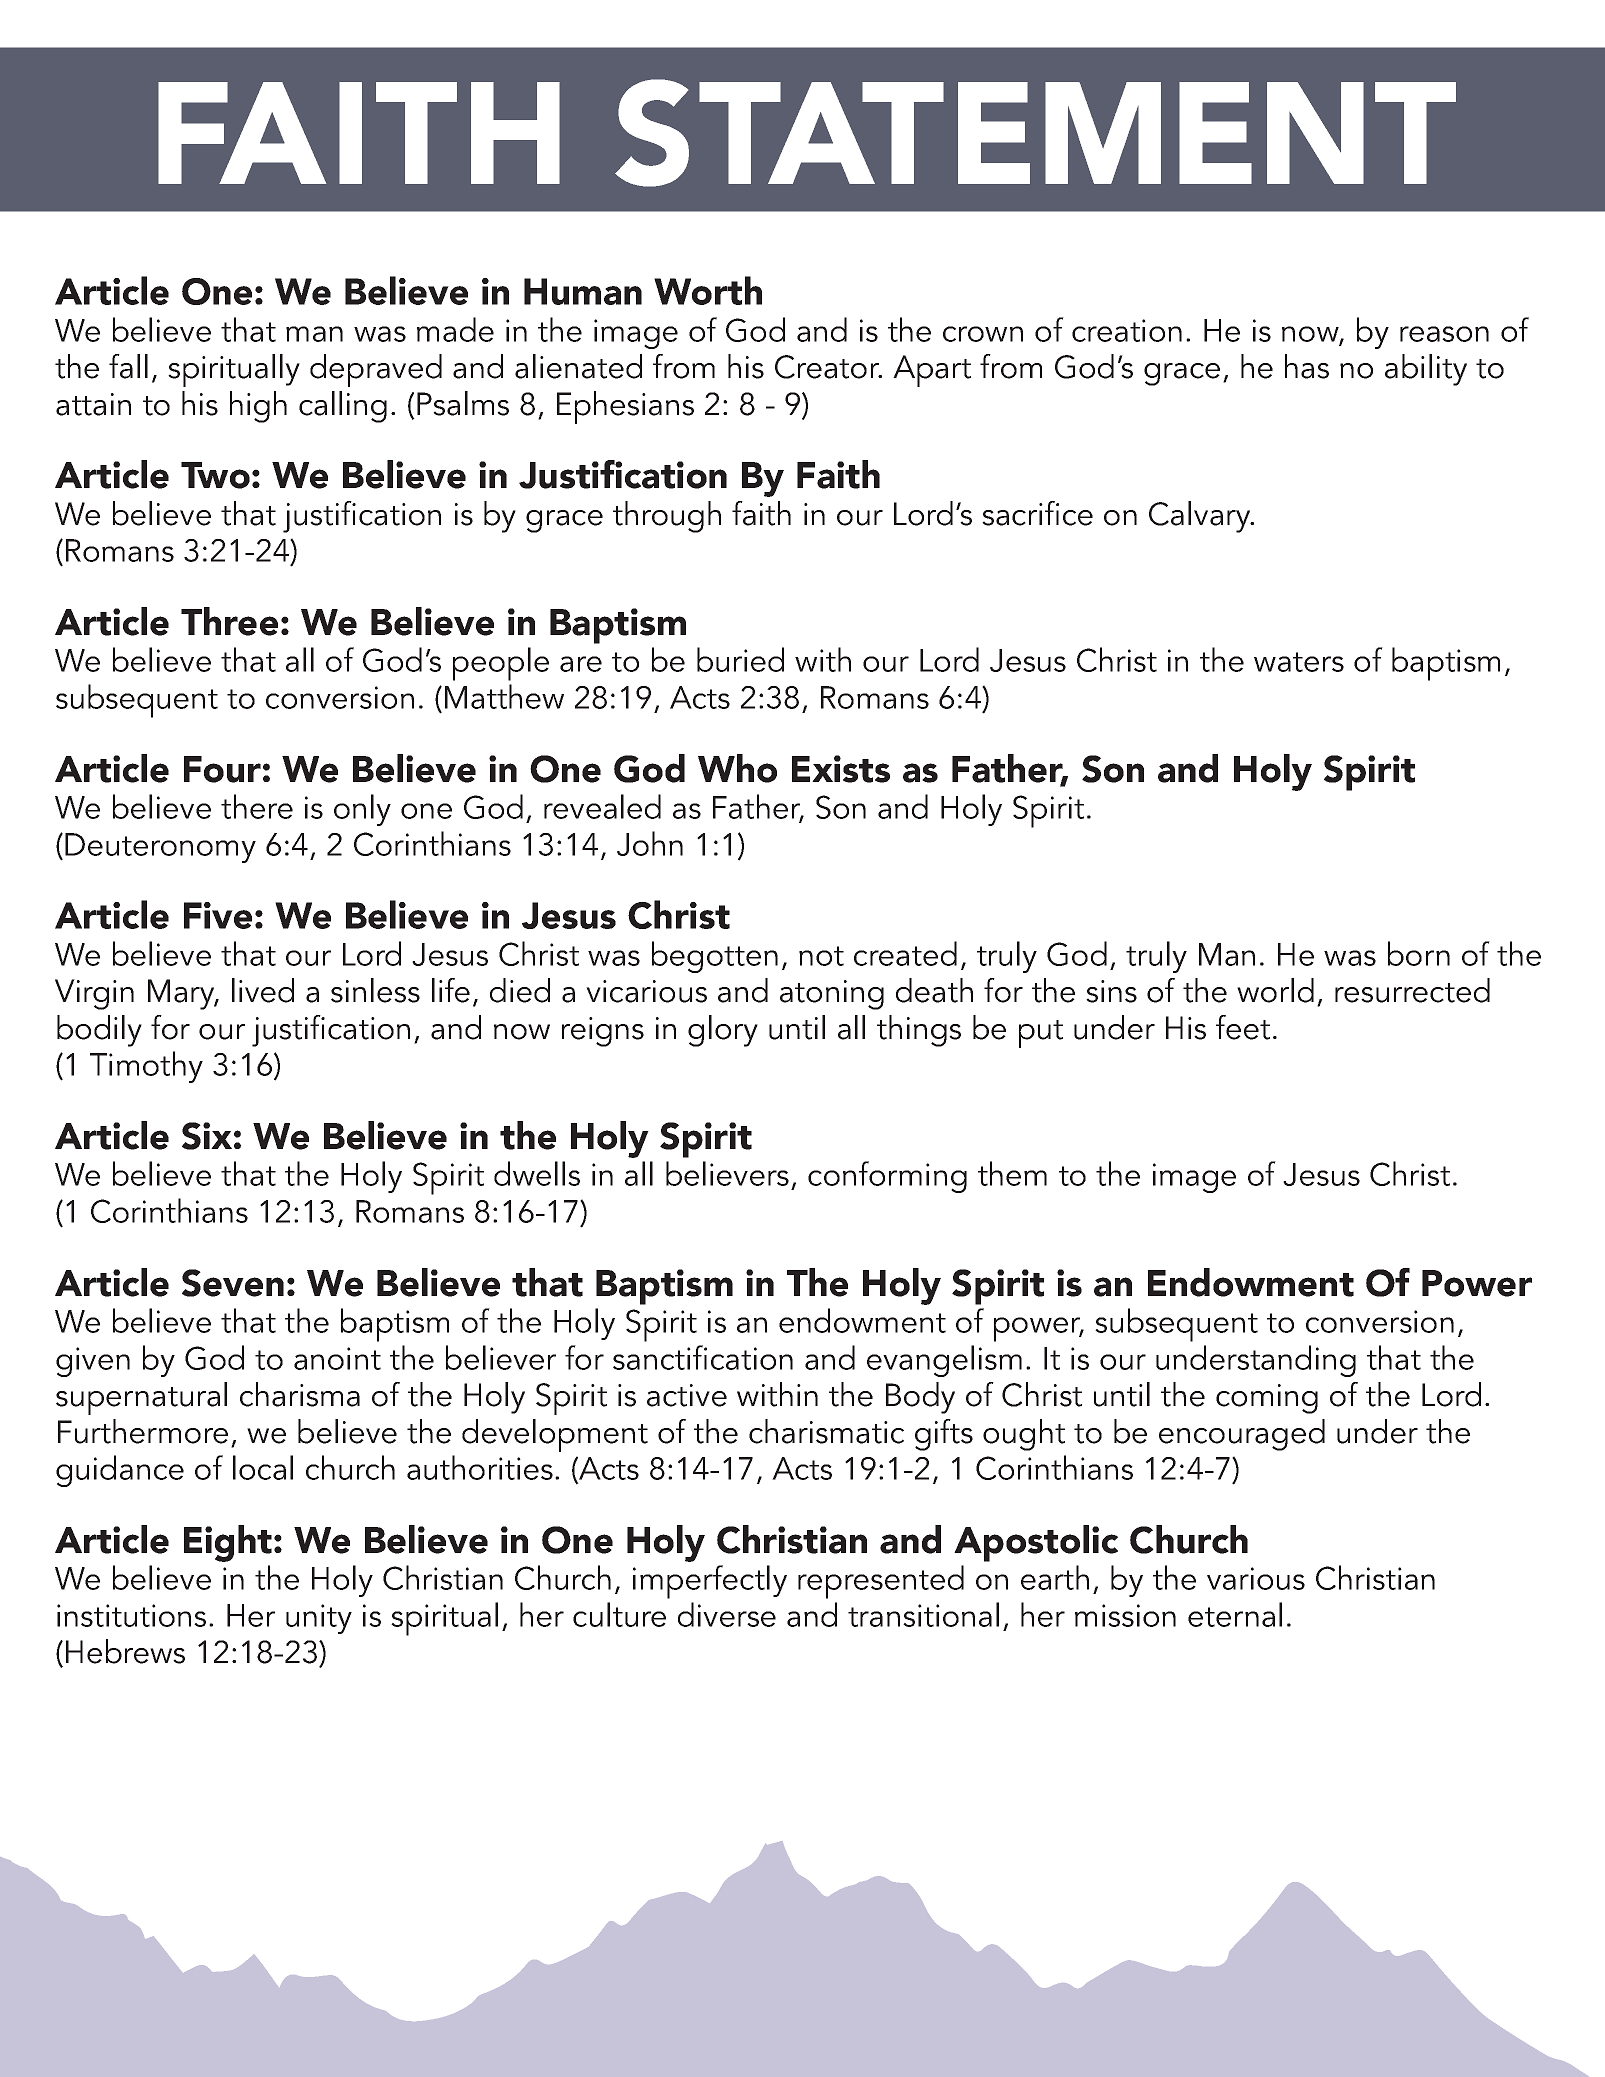 The height and width of the image is (2077, 1605). I want to click on made, so click(455, 329).
